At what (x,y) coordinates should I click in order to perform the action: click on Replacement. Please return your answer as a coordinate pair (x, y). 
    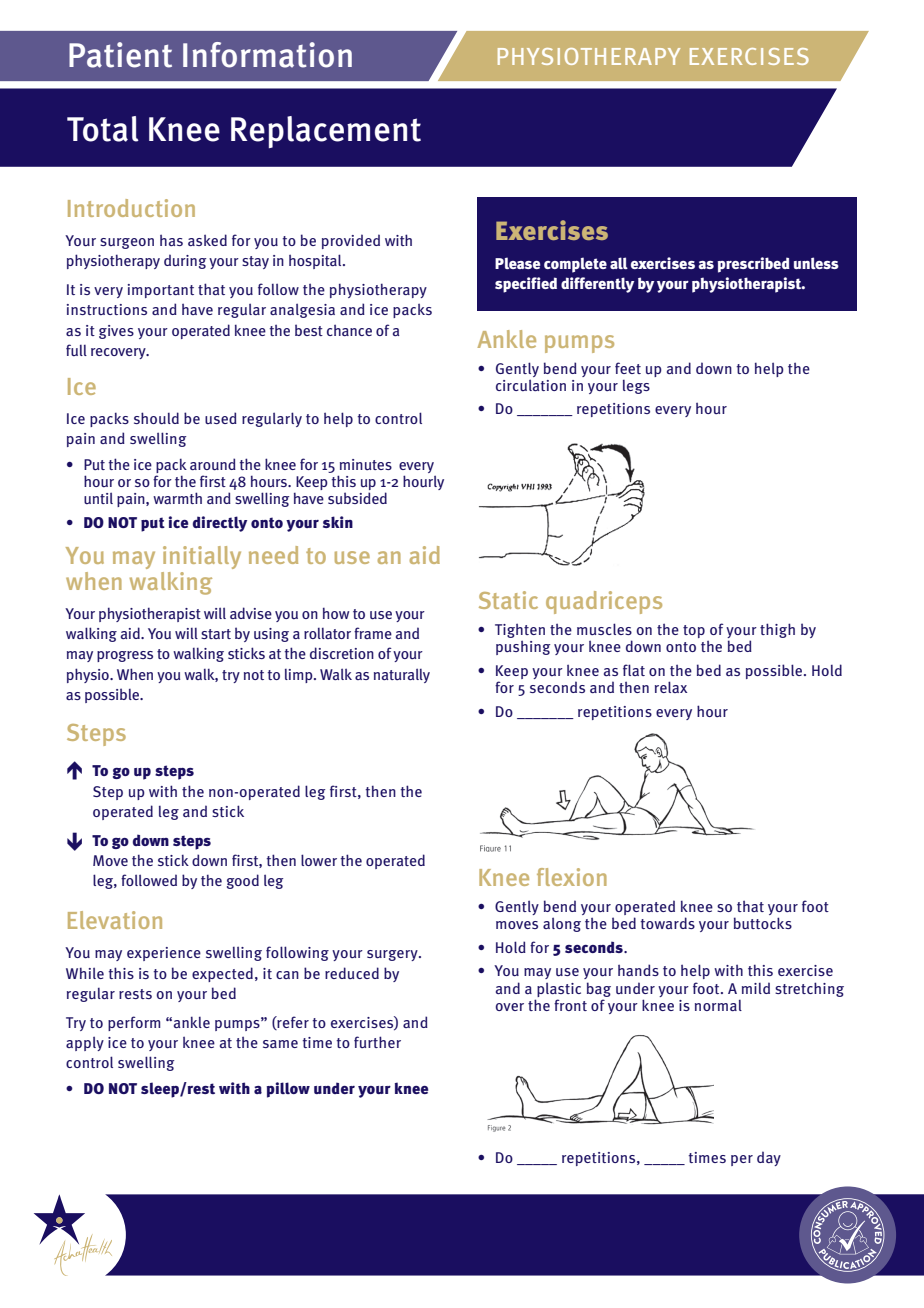
    Looking at the image, I should click on (326, 132).
